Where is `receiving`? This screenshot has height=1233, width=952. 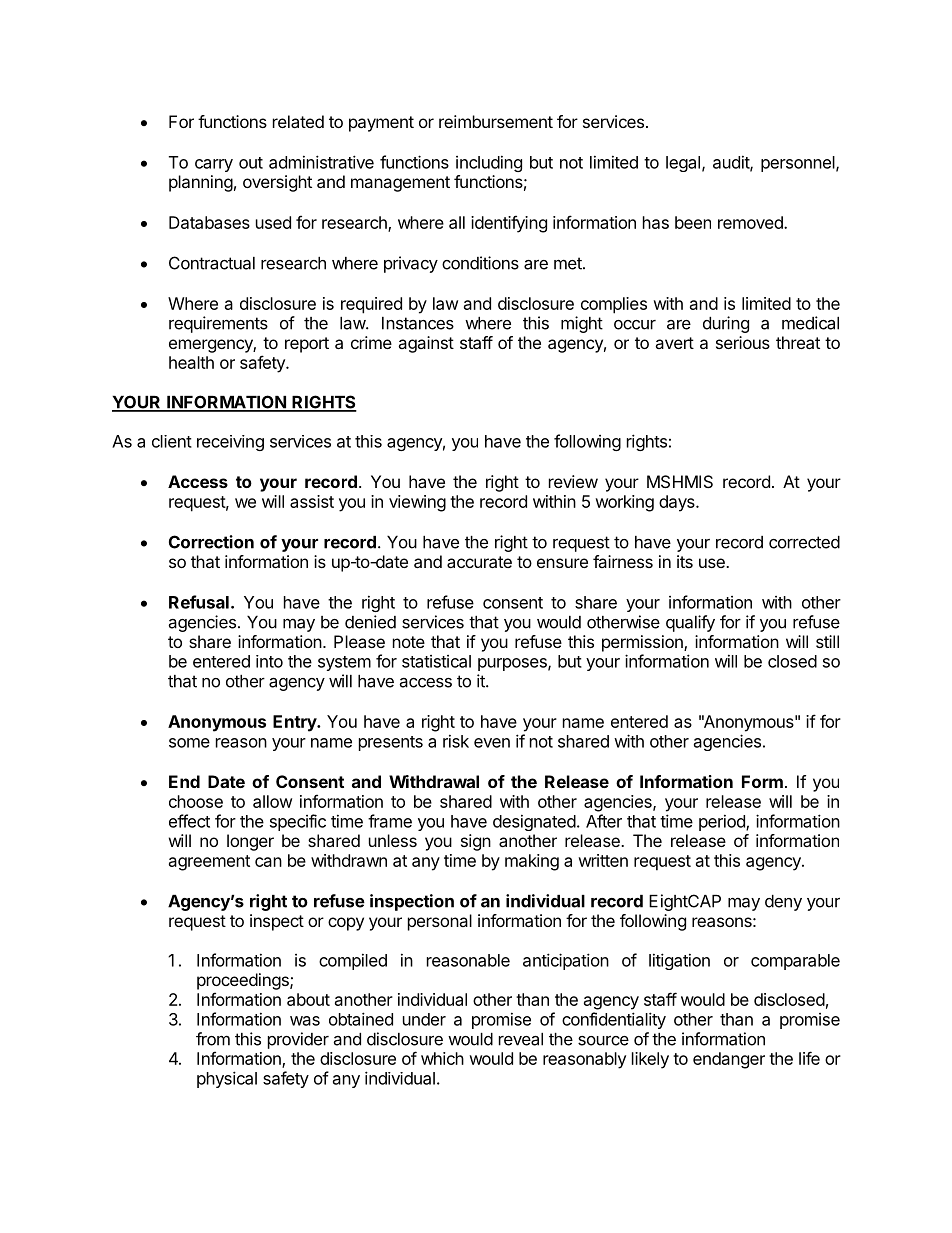
receiving is located at coordinates (230, 443).
